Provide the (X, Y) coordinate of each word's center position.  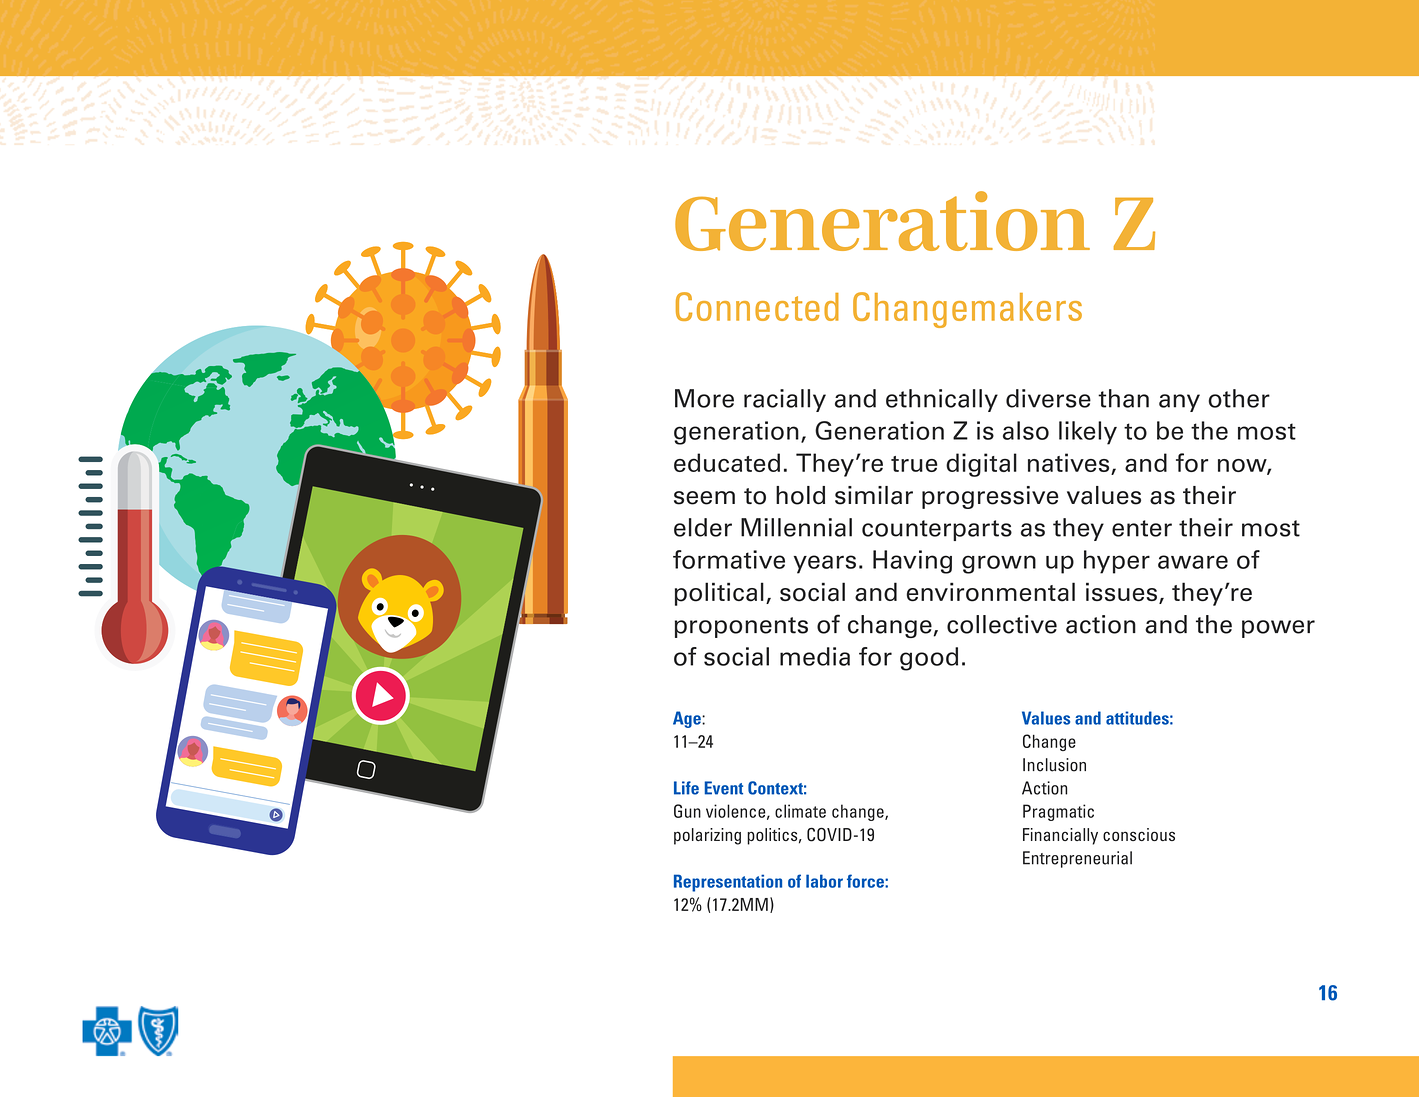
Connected (757, 306)
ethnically (942, 400)
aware (1193, 562)
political (719, 594)
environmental (991, 592)
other (1239, 398)
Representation (728, 883)
